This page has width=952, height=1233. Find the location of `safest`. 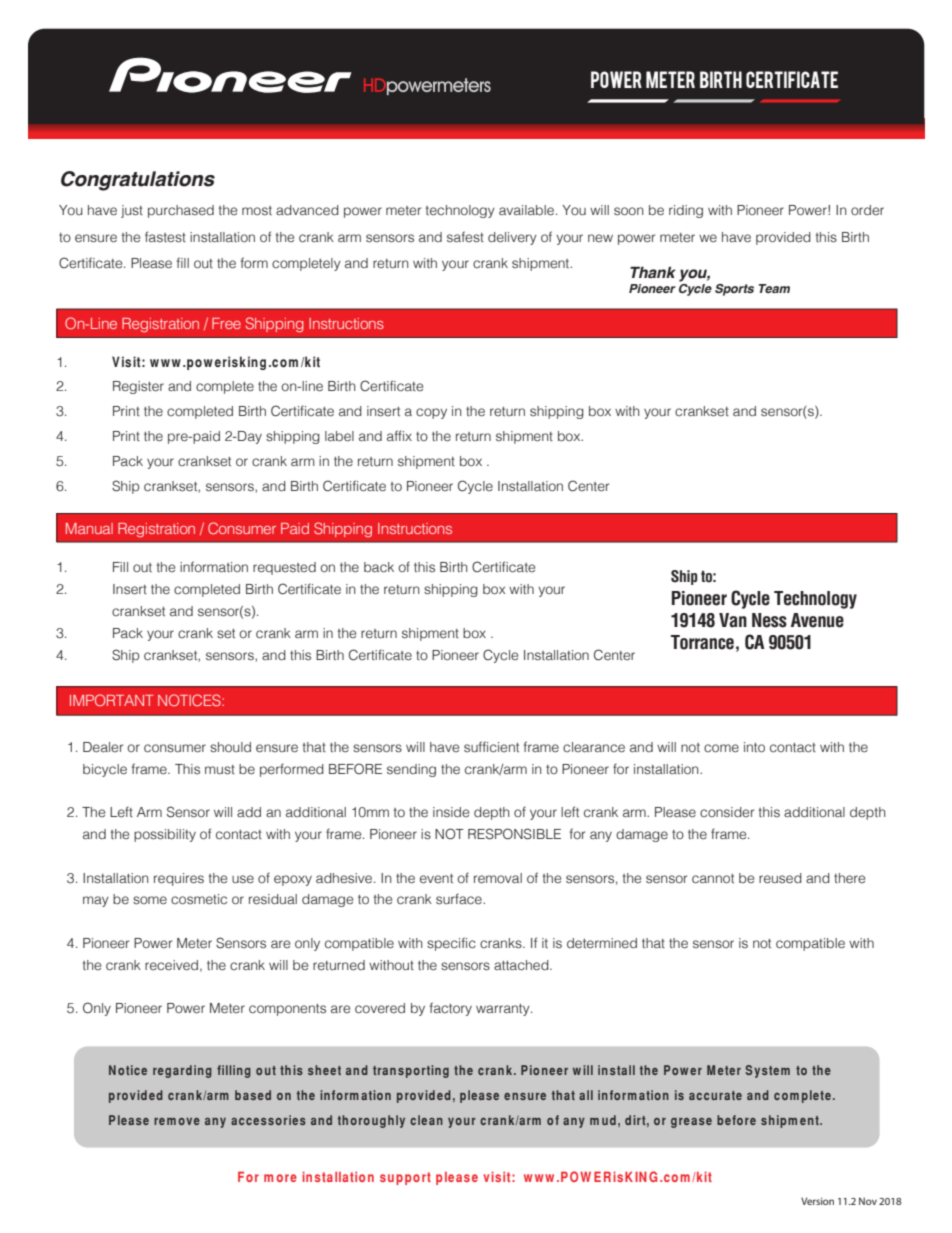

safest is located at coordinates (465, 237).
